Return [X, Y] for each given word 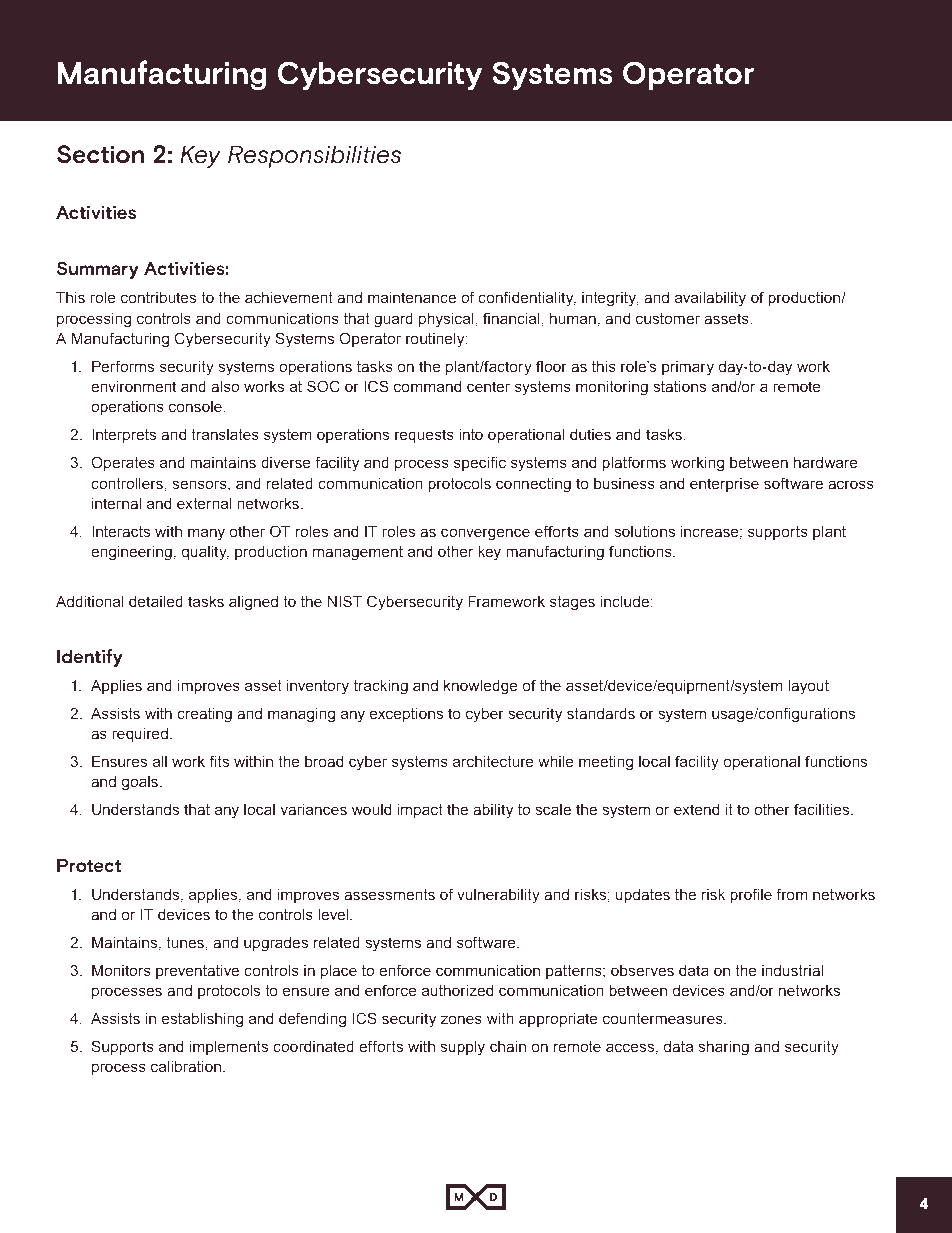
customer [668, 318]
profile [751, 895]
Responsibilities [314, 156]
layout [808, 687]
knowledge [481, 687]
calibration [186, 1066]
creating [204, 715]
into [471, 434]
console [196, 406]
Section [100, 154]
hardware [826, 462]
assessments [389, 894]
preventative [197, 972]
